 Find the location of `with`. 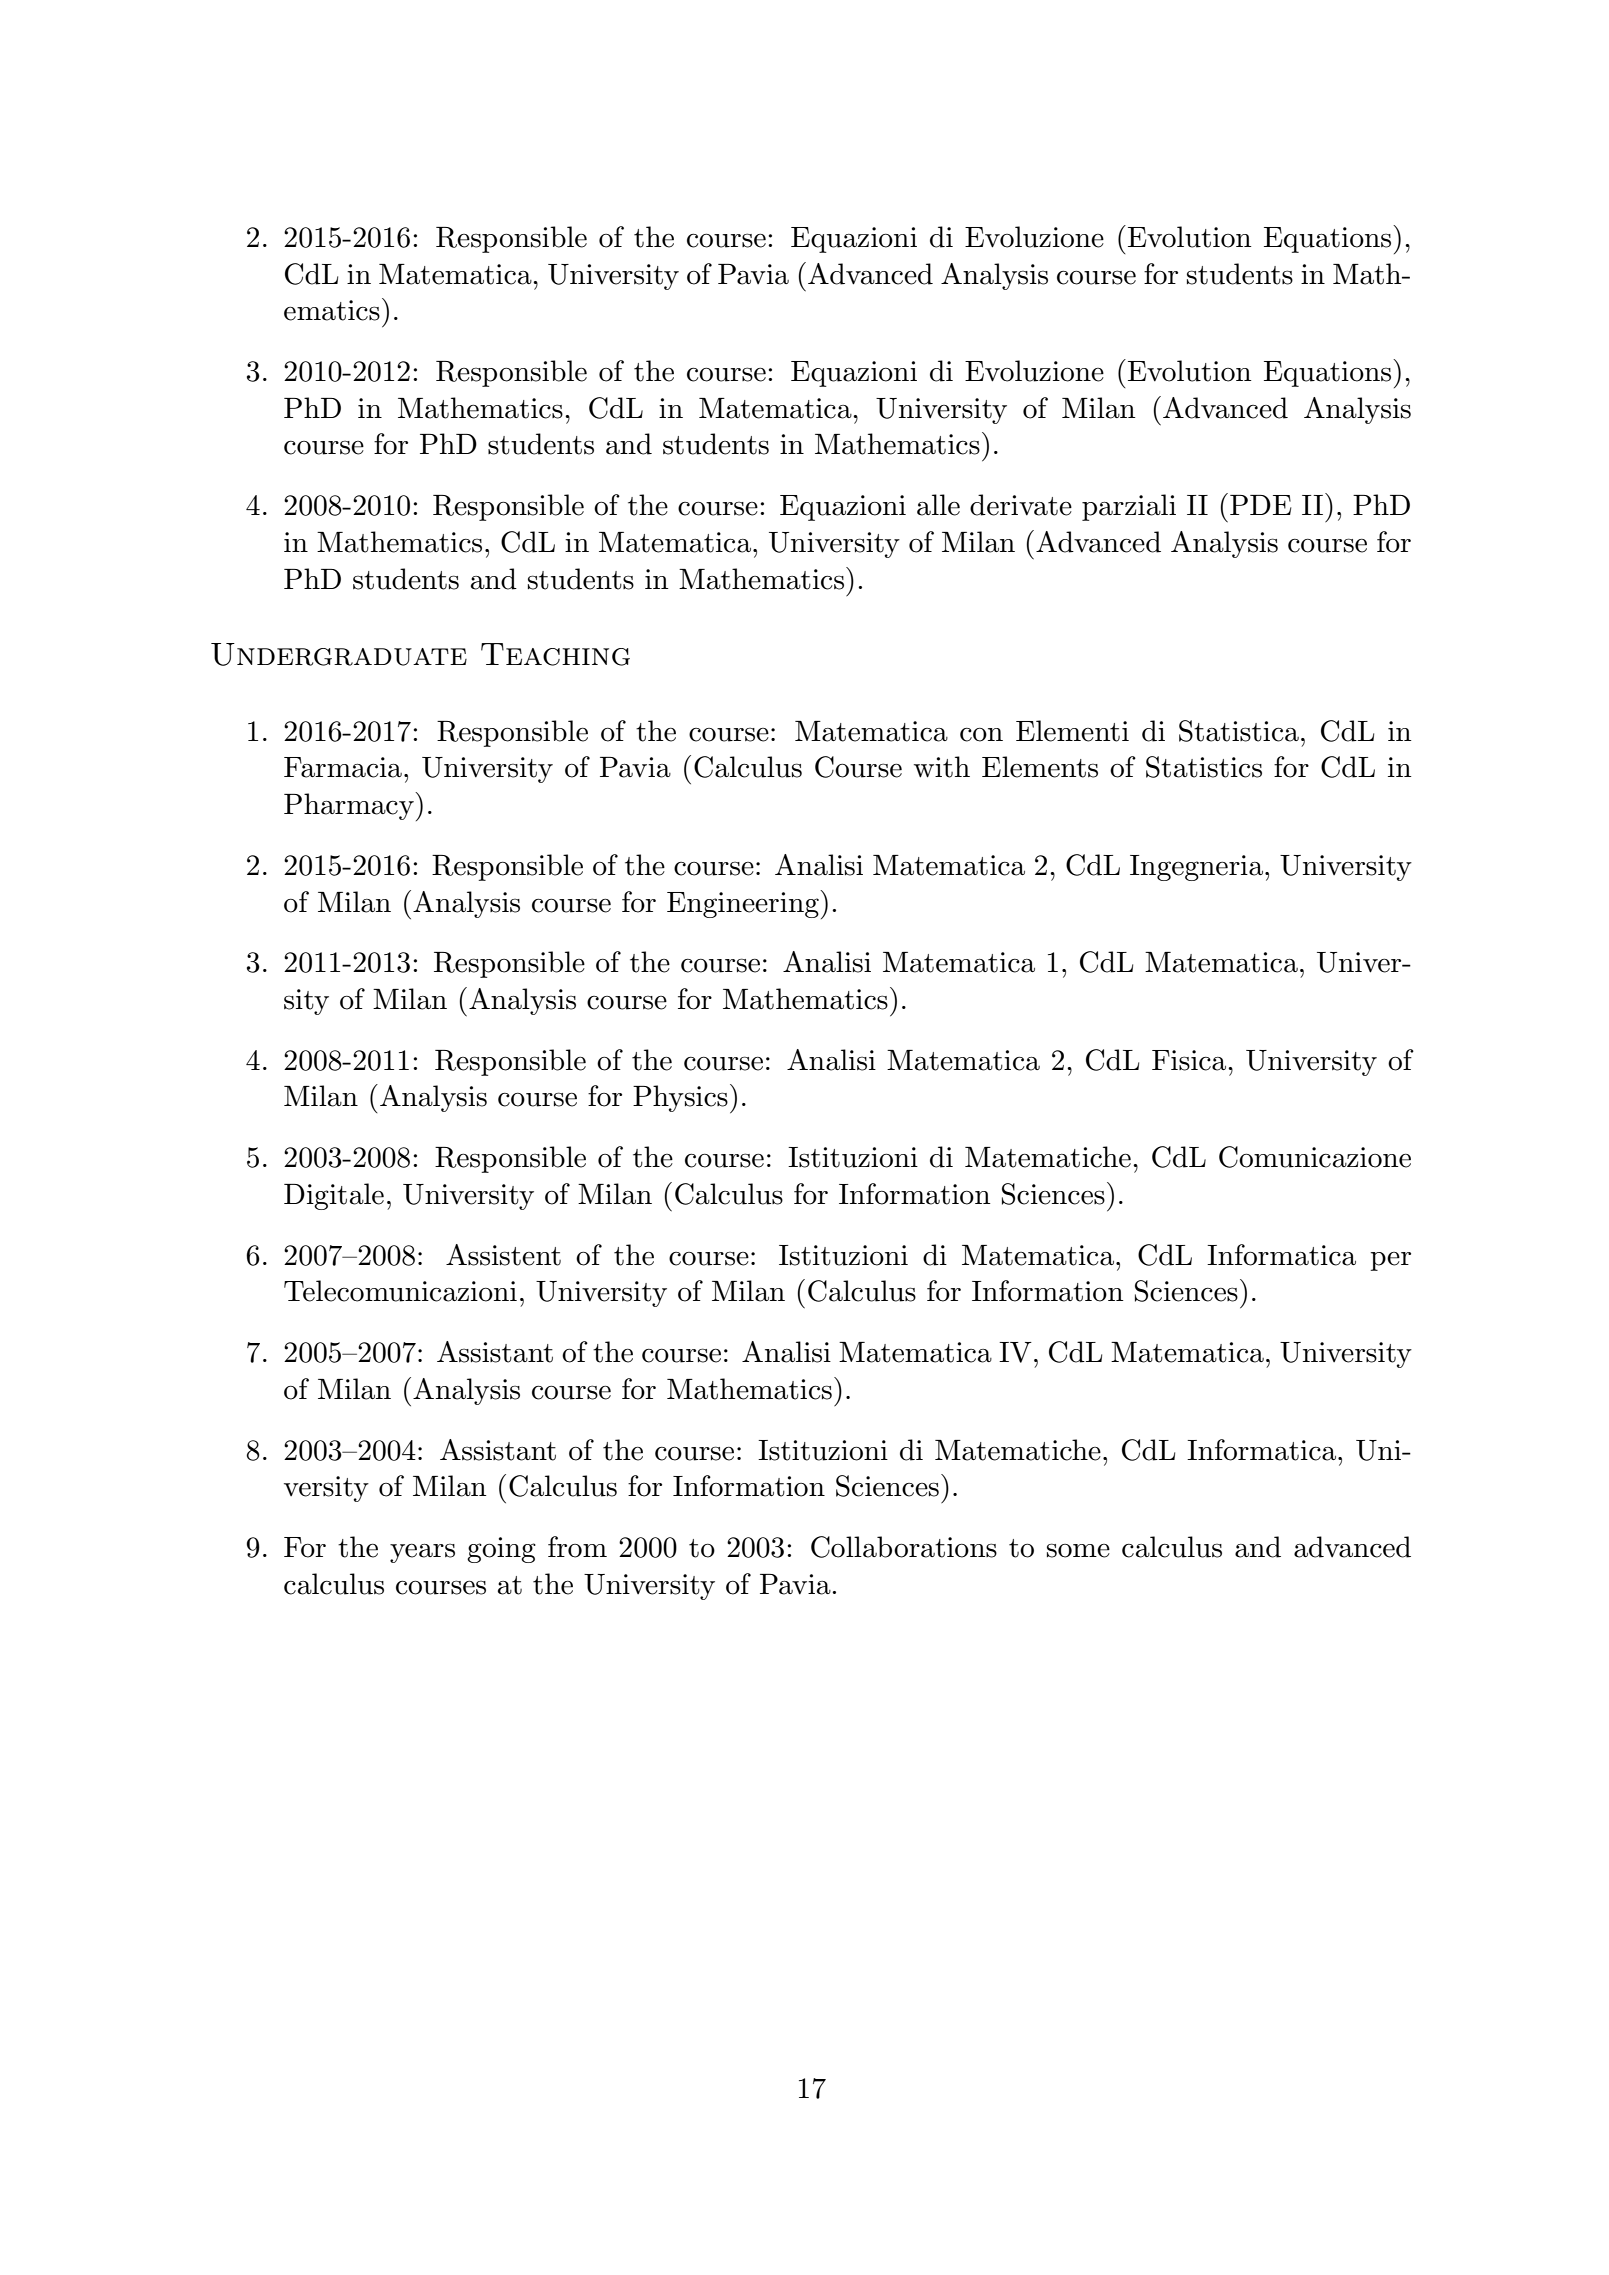

with is located at coordinates (942, 767).
